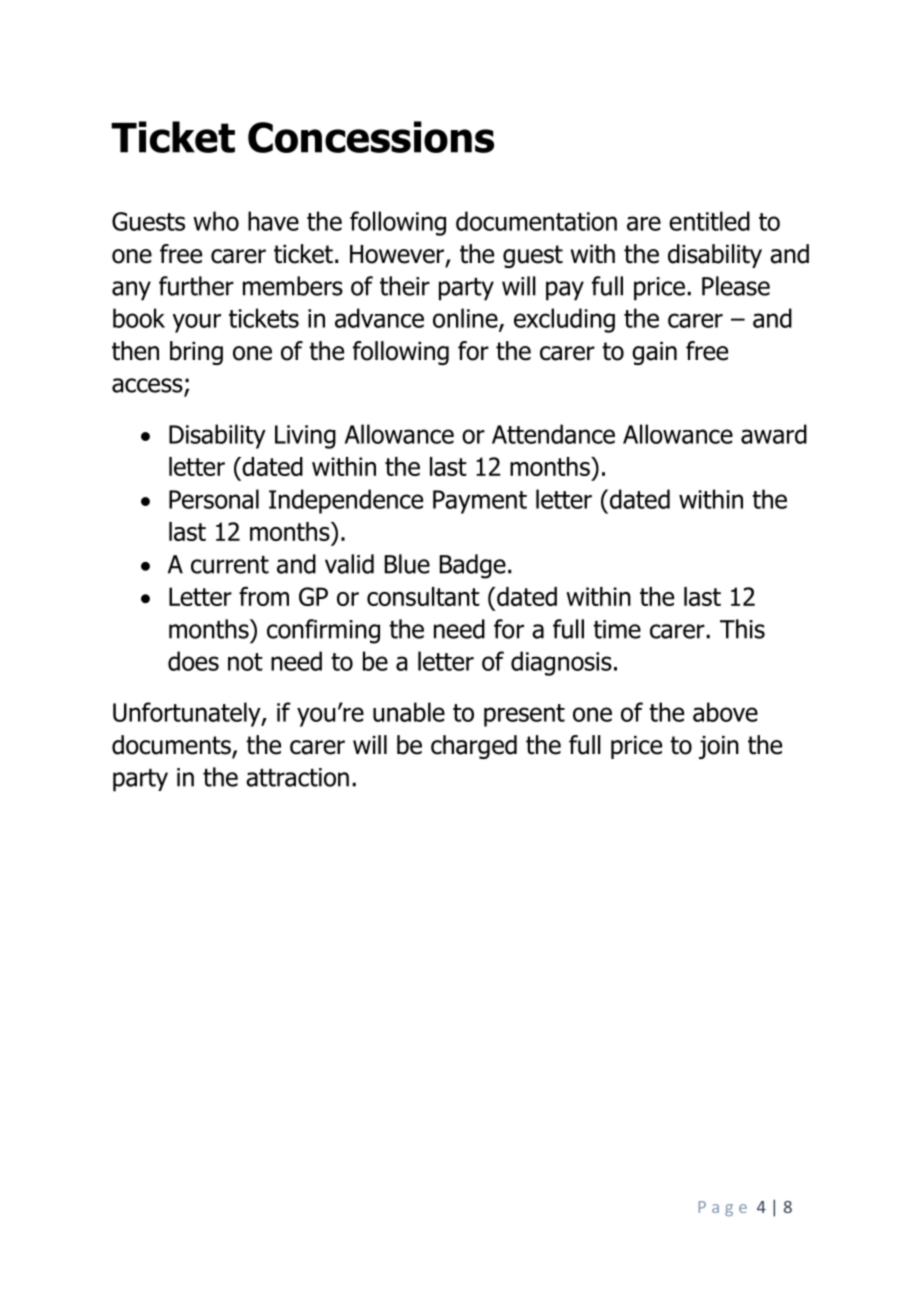 The image size is (924, 1308). Describe the element at coordinates (216, 221) in the page. I see `who` at that location.
